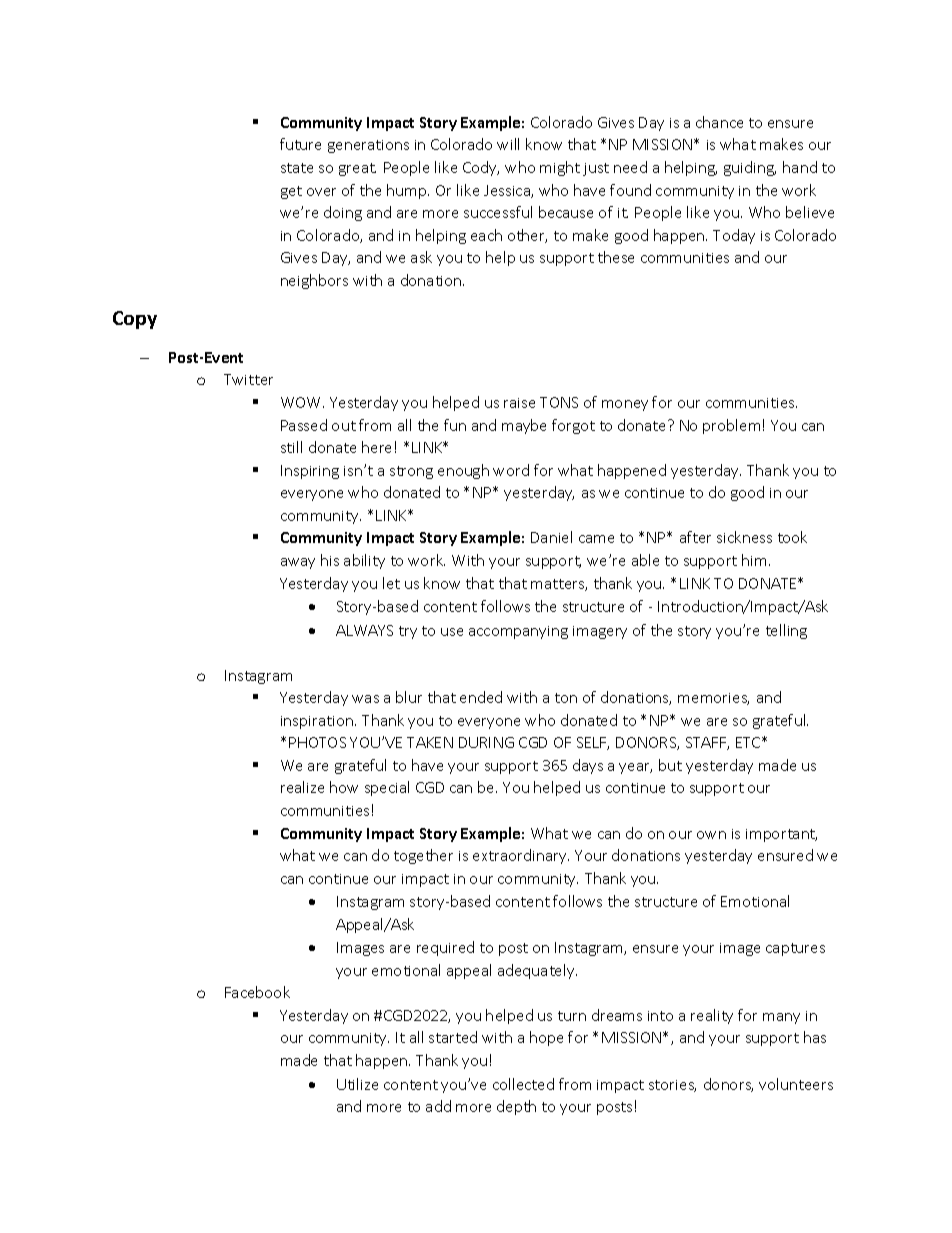  What do you see at coordinates (518, 632) in the document?
I see `accompanying` at bounding box center [518, 632].
